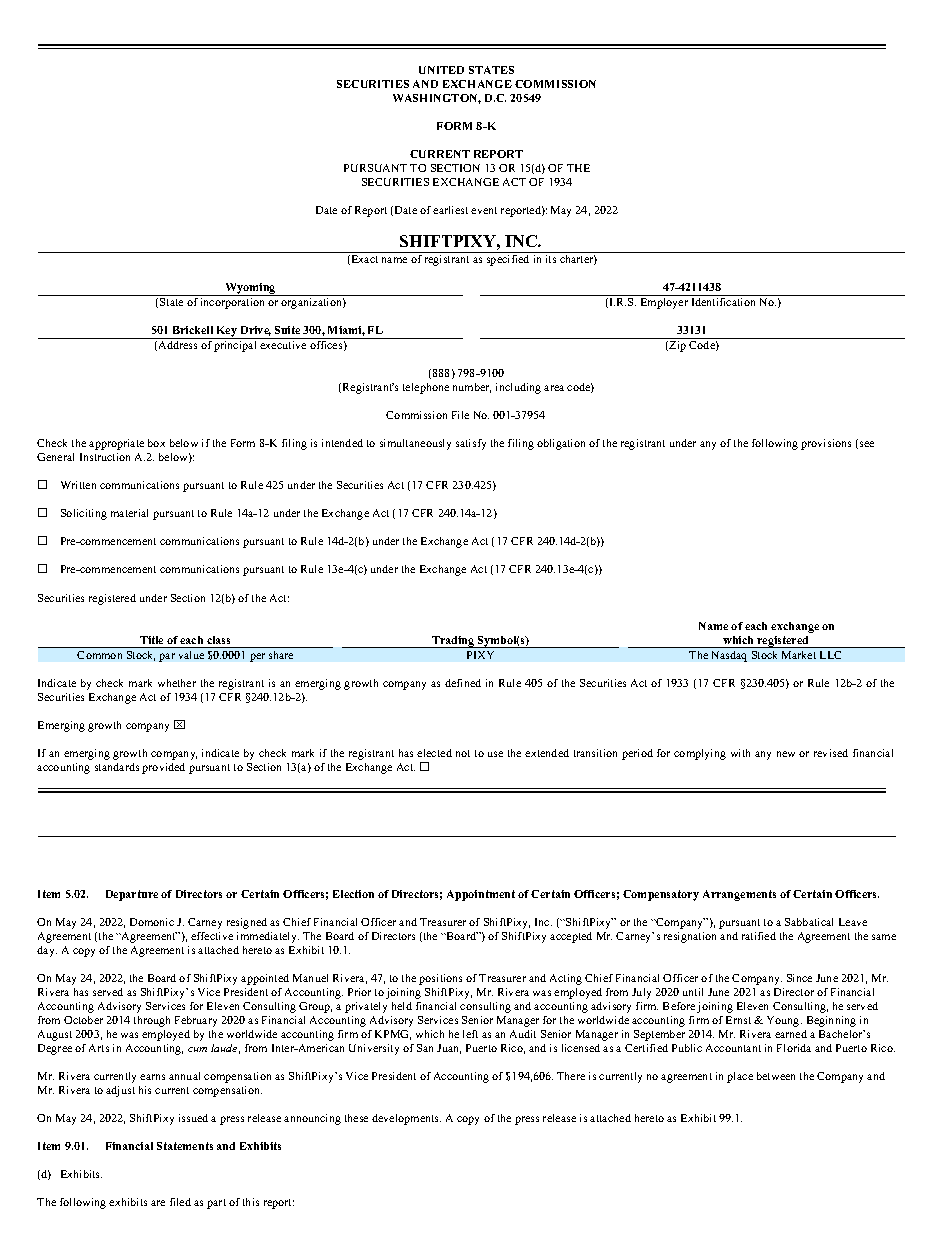 This image has height=1233, width=952. I want to click on issued, so click(193, 1118).
